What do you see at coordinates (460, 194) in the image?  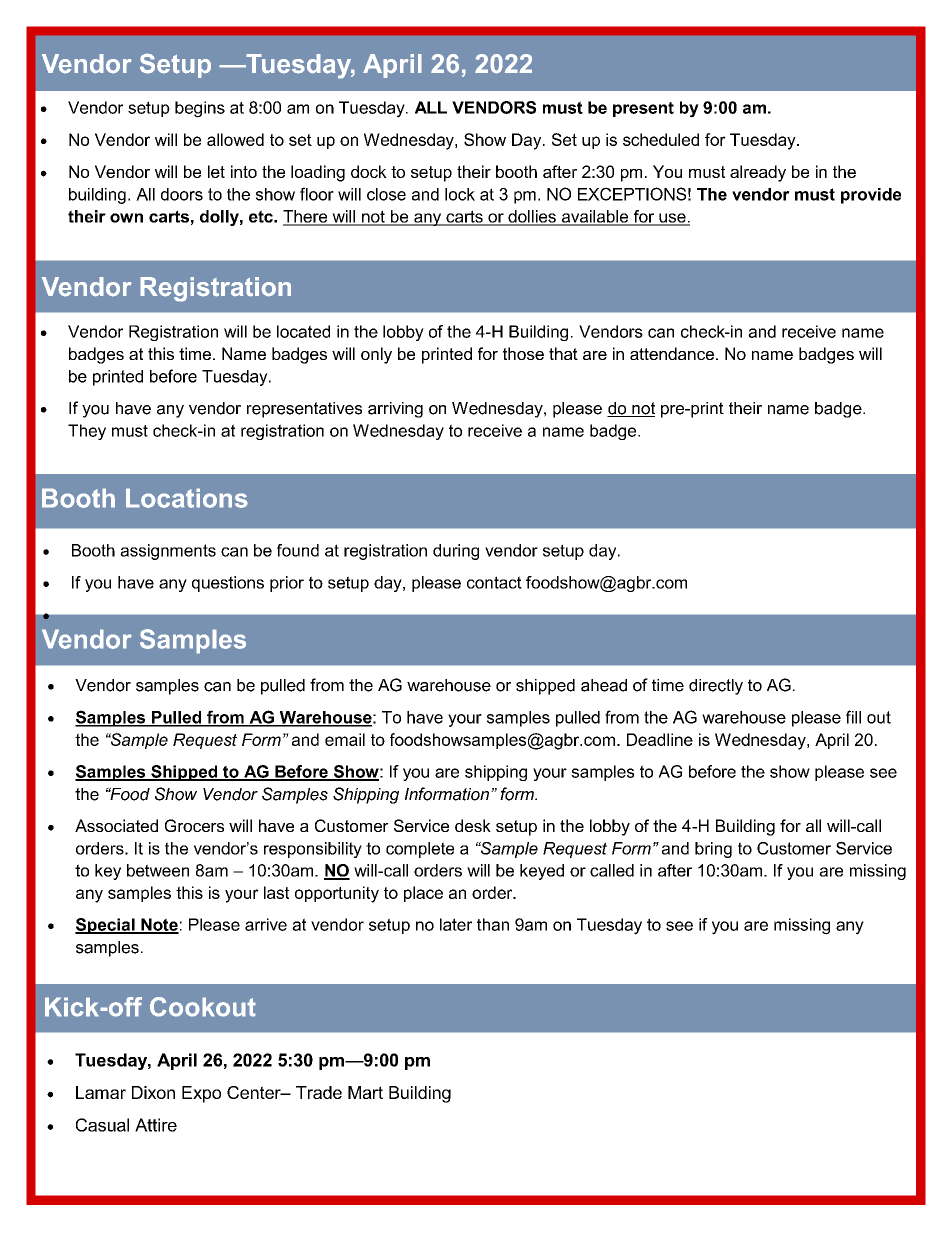 I see `lock` at bounding box center [460, 194].
